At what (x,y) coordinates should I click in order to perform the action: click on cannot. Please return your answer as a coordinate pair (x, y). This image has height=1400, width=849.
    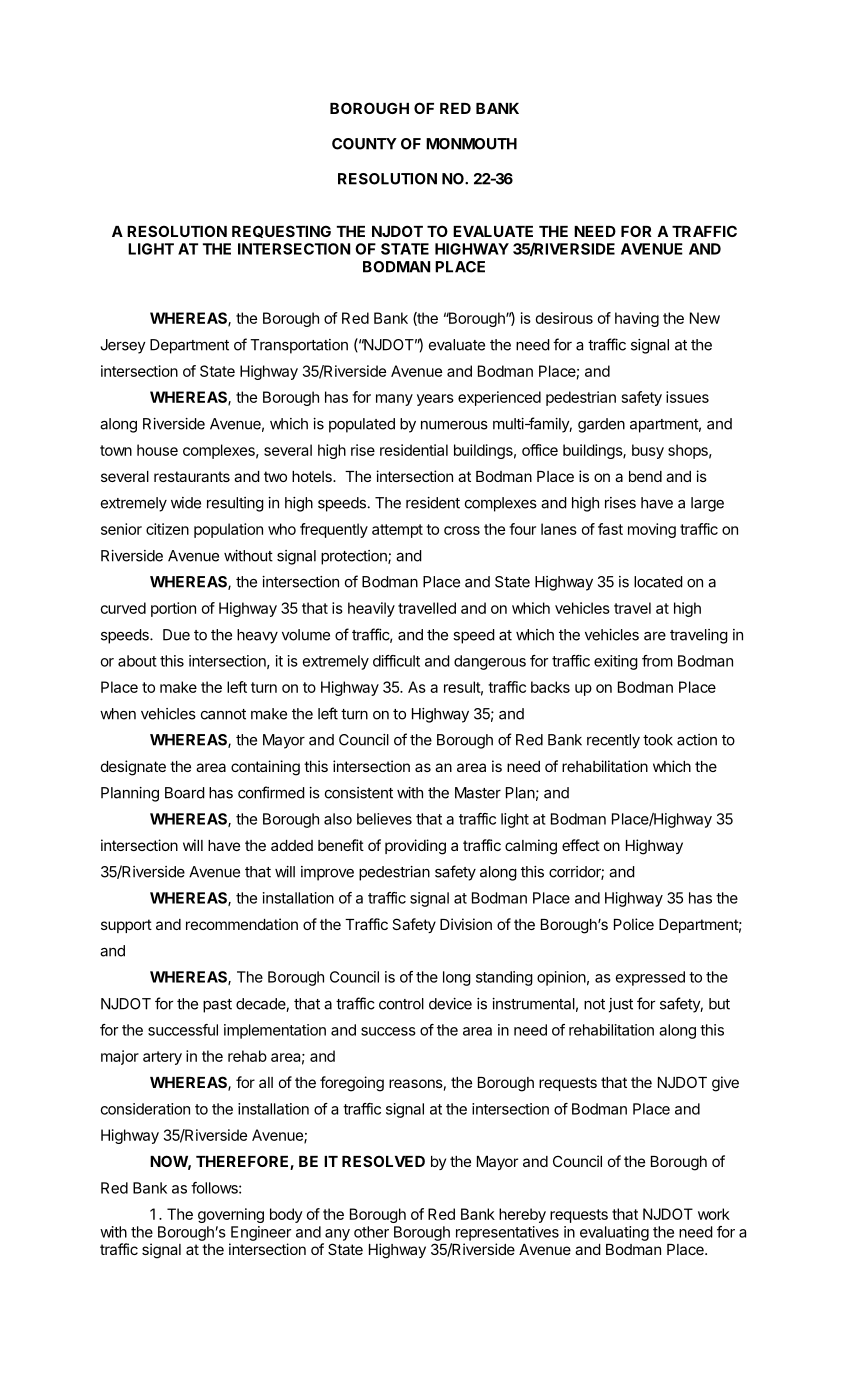
    Looking at the image, I should click on (223, 714).
